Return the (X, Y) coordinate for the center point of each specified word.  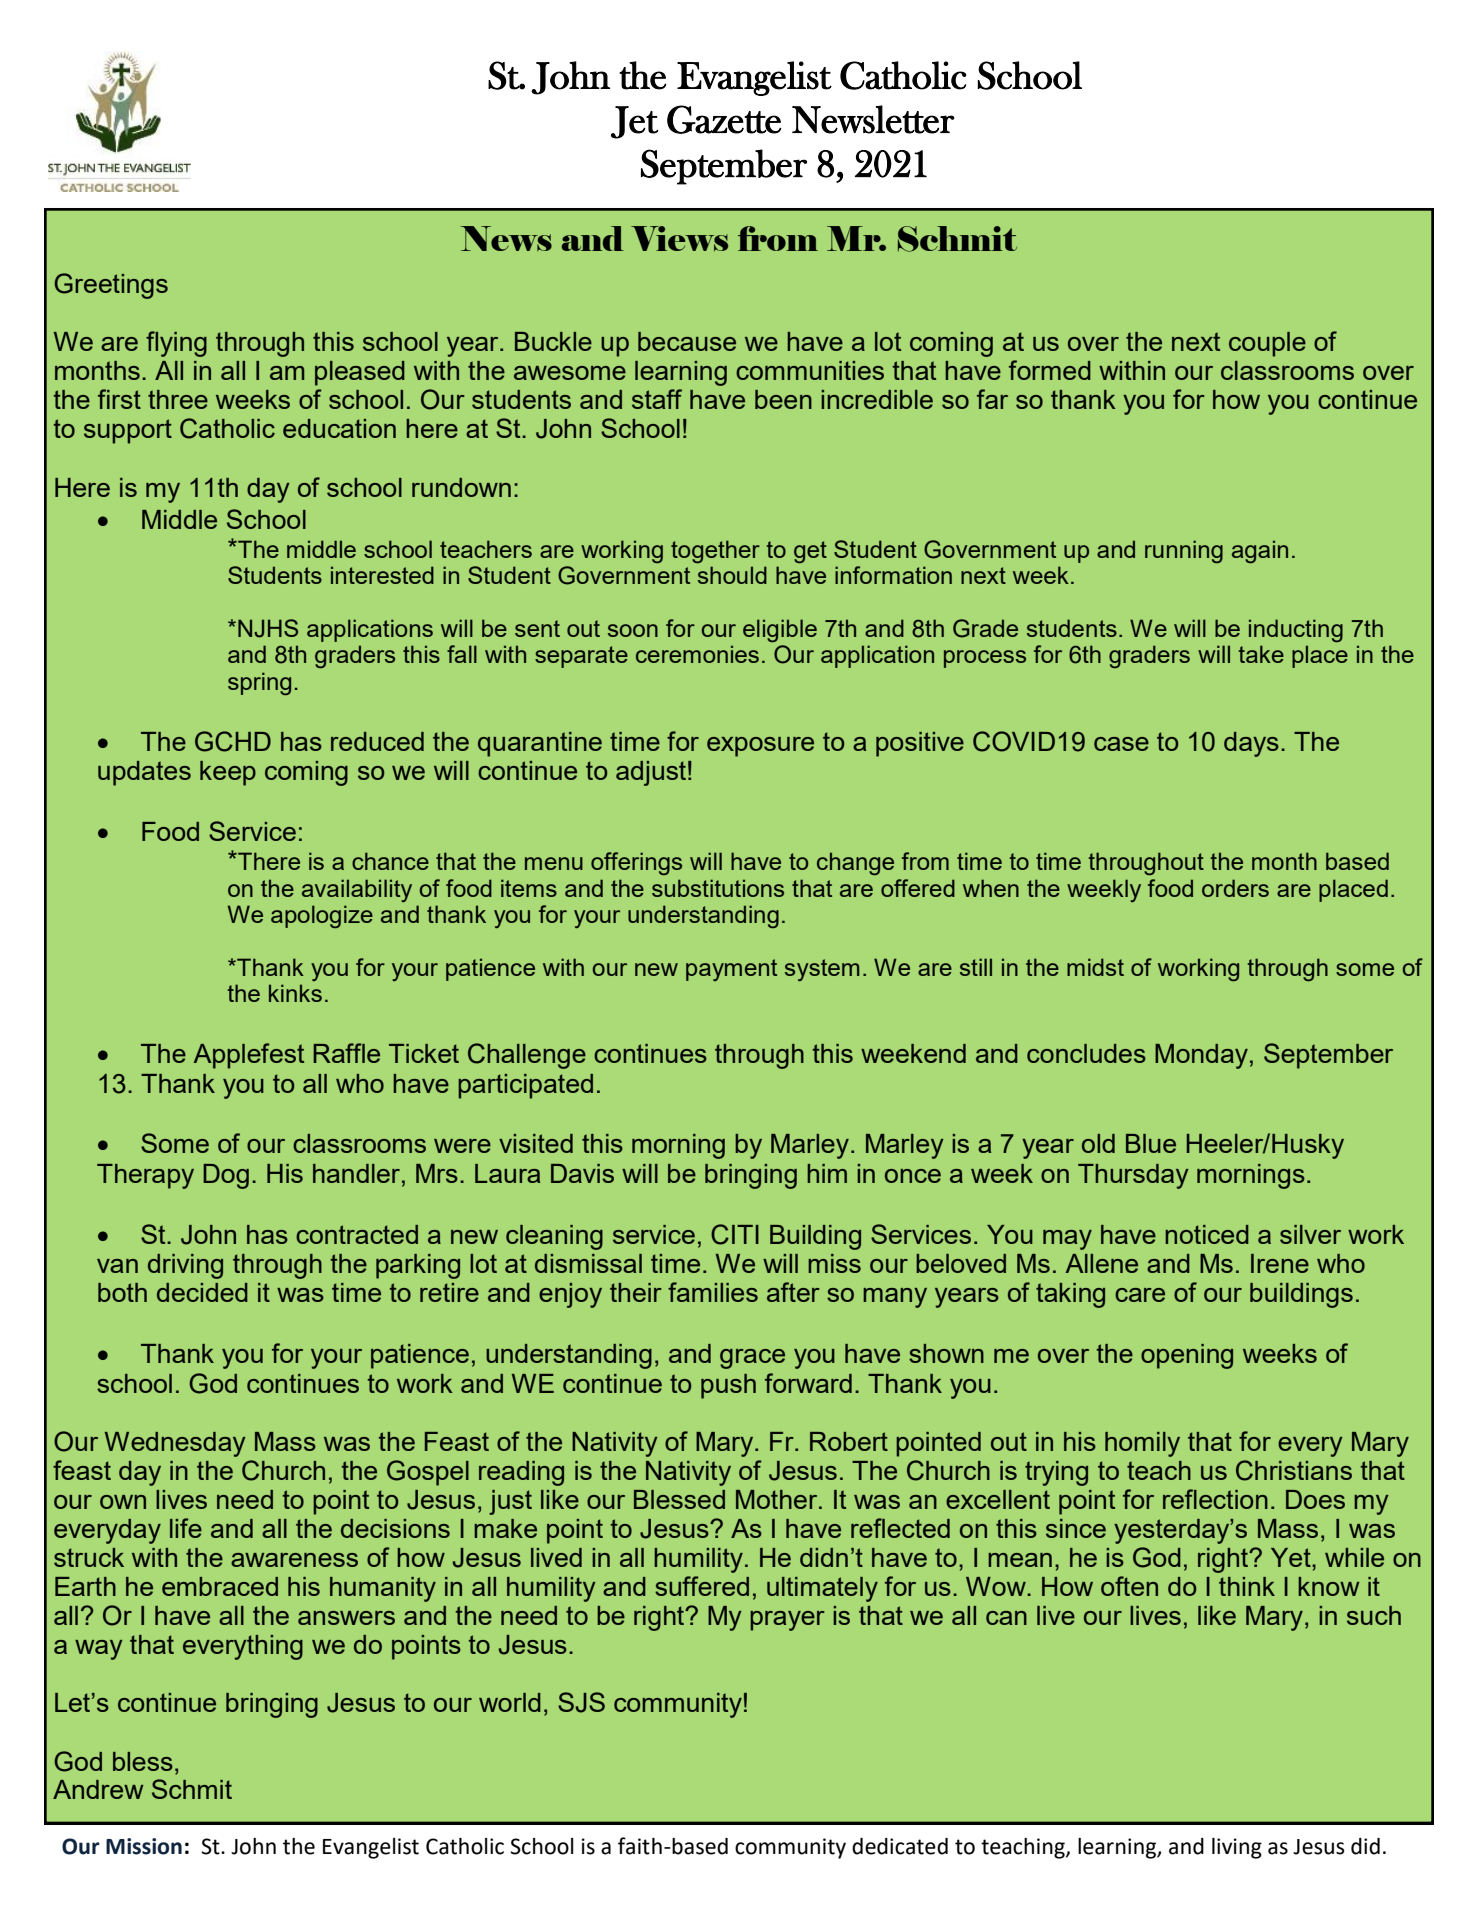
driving (185, 1266)
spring (259, 683)
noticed (1207, 1234)
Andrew (98, 1789)
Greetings (111, 286)
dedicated (900, 1846)
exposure (760, 747)
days (1251, 744)
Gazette (724, 119)
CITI (735, 1234)
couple (1267, 344)
